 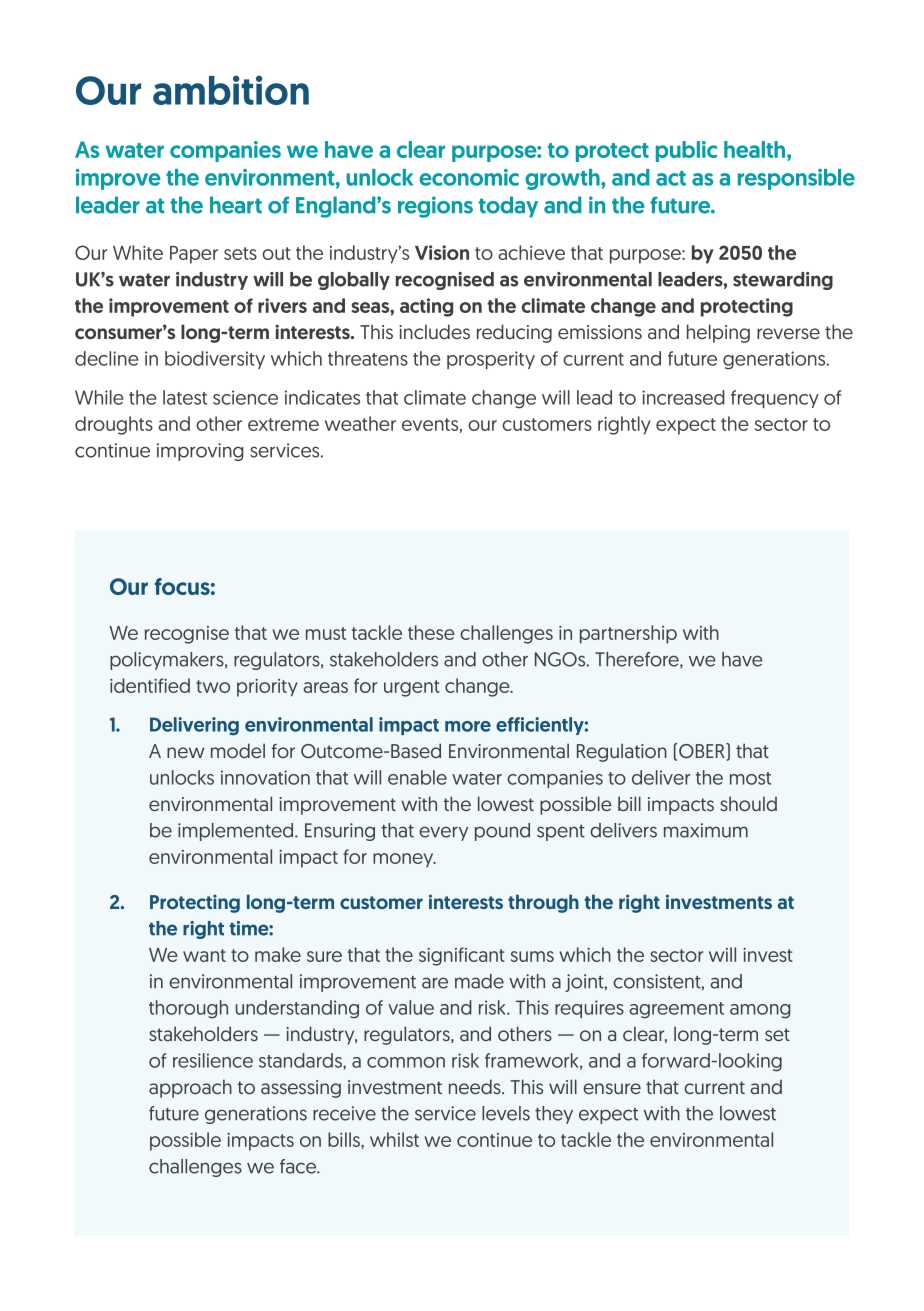 What do you see at coordinates (468, 726) in the screenshot?
I see `more` at bounding box center [468, 726].
